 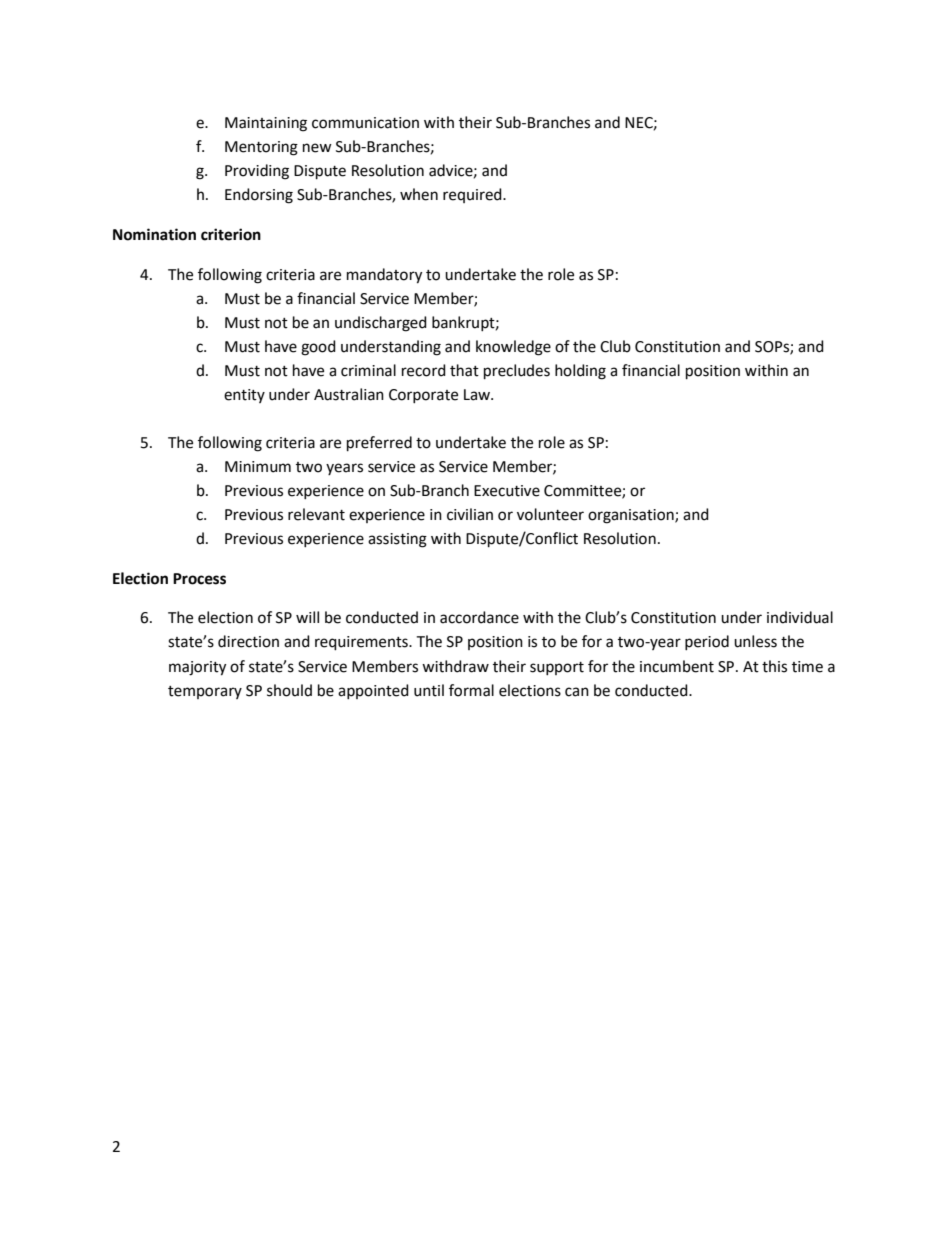 What do you see at coordinates (478, 395) in the page?
I see `Law` at bounding box center [478, 395].
